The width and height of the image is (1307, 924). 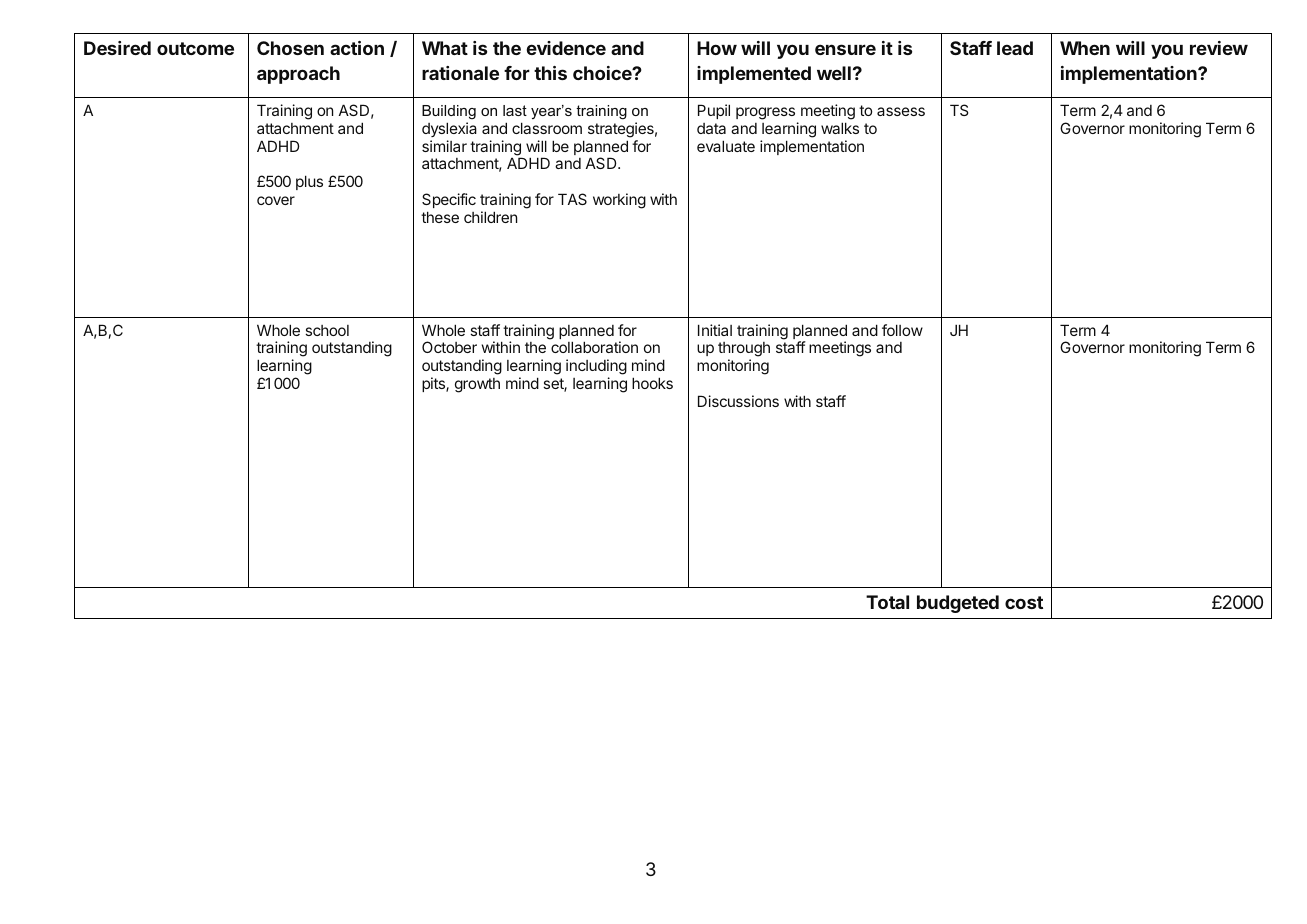 What do you see at coordinates (1024, 602) in the image?
I see `cost` at bounding box center [1024, 602].
